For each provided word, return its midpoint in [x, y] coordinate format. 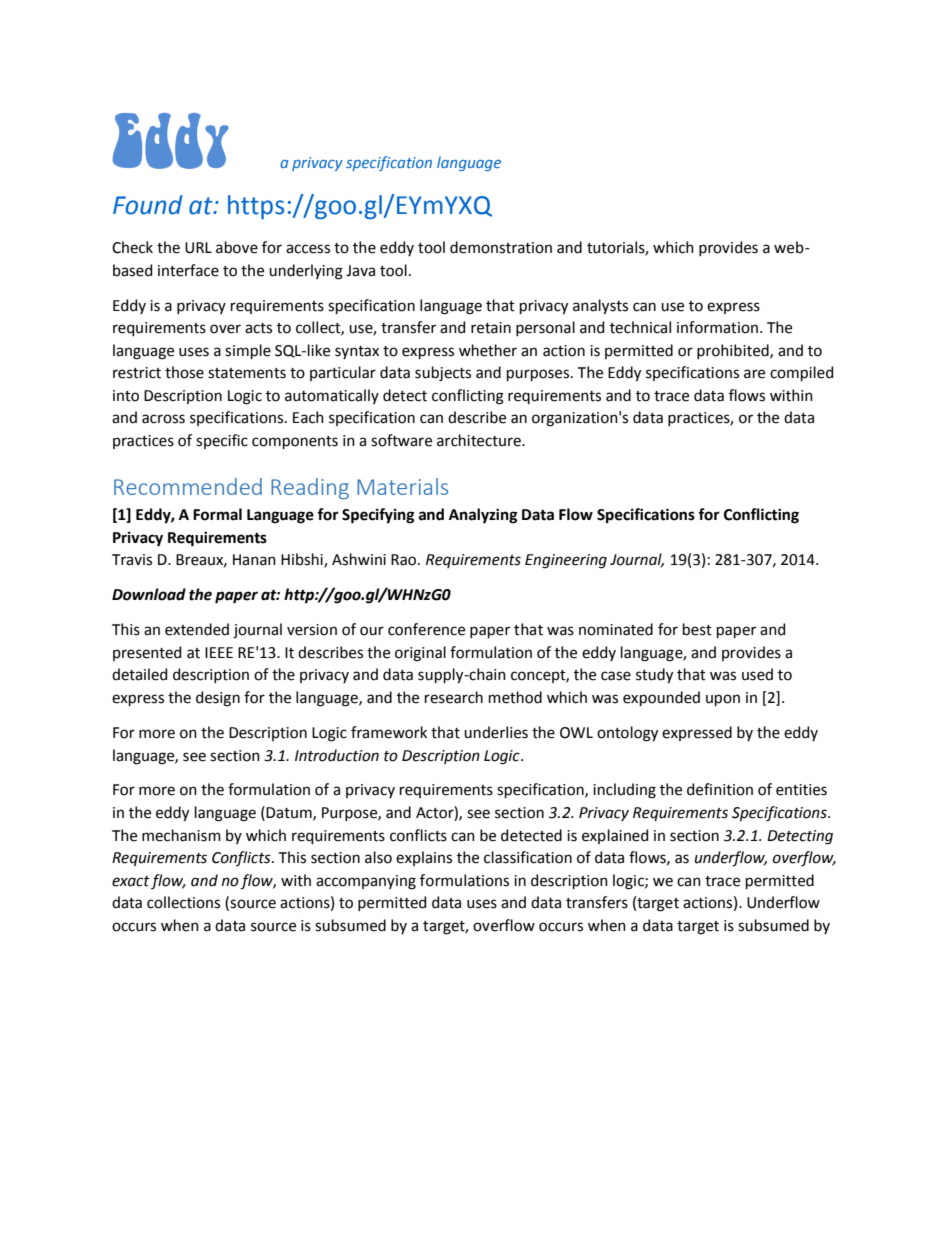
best [697, 629]
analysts [600, 307]
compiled [801, 373]
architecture [480, 440]
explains [424, 858]
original [420, 654]
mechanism [181, 835]
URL [198, 248]
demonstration [501, 247]
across [163, 419]
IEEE [219, 652]
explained [615, 836]
